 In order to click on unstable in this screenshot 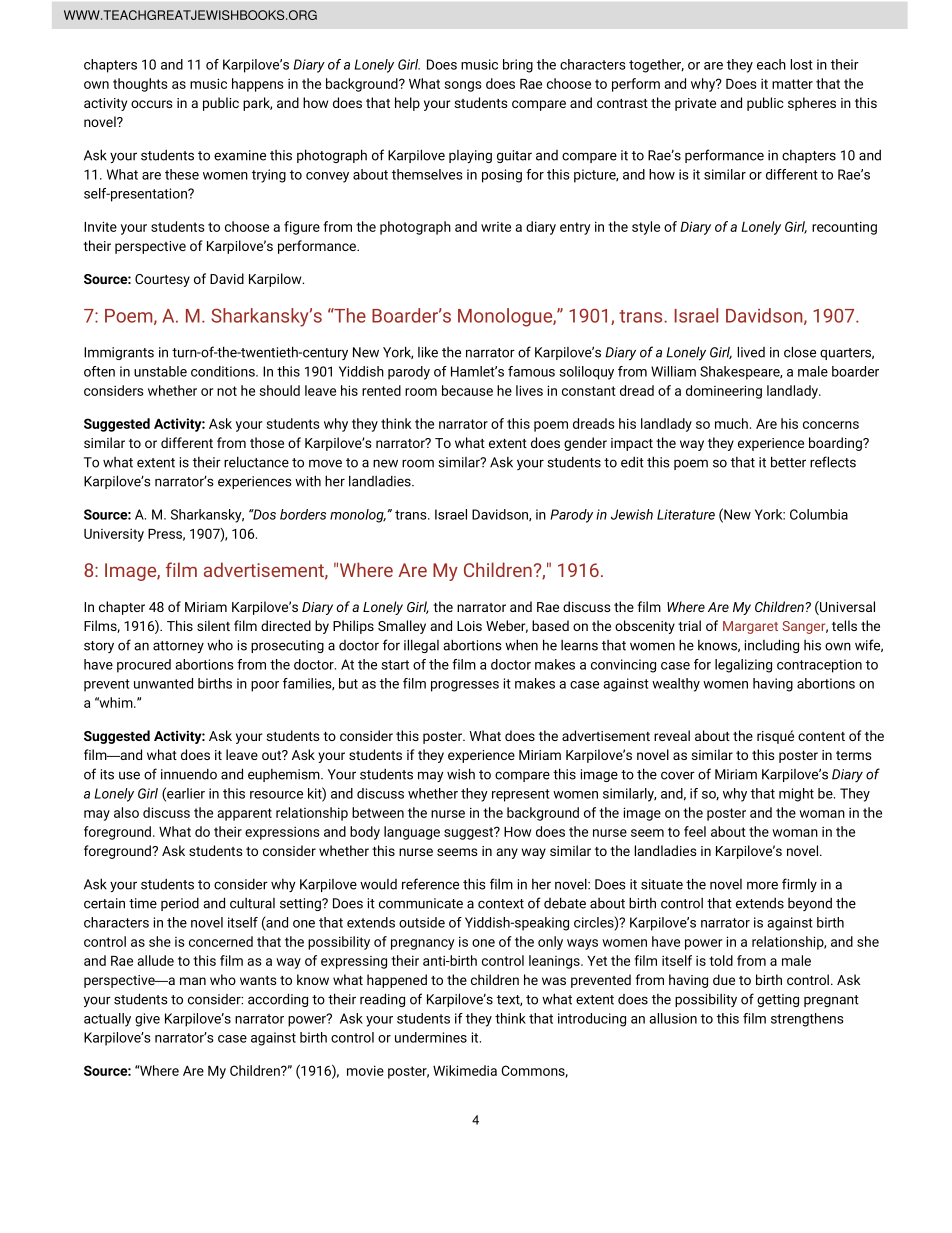, I will do `click(160, 371)`.
